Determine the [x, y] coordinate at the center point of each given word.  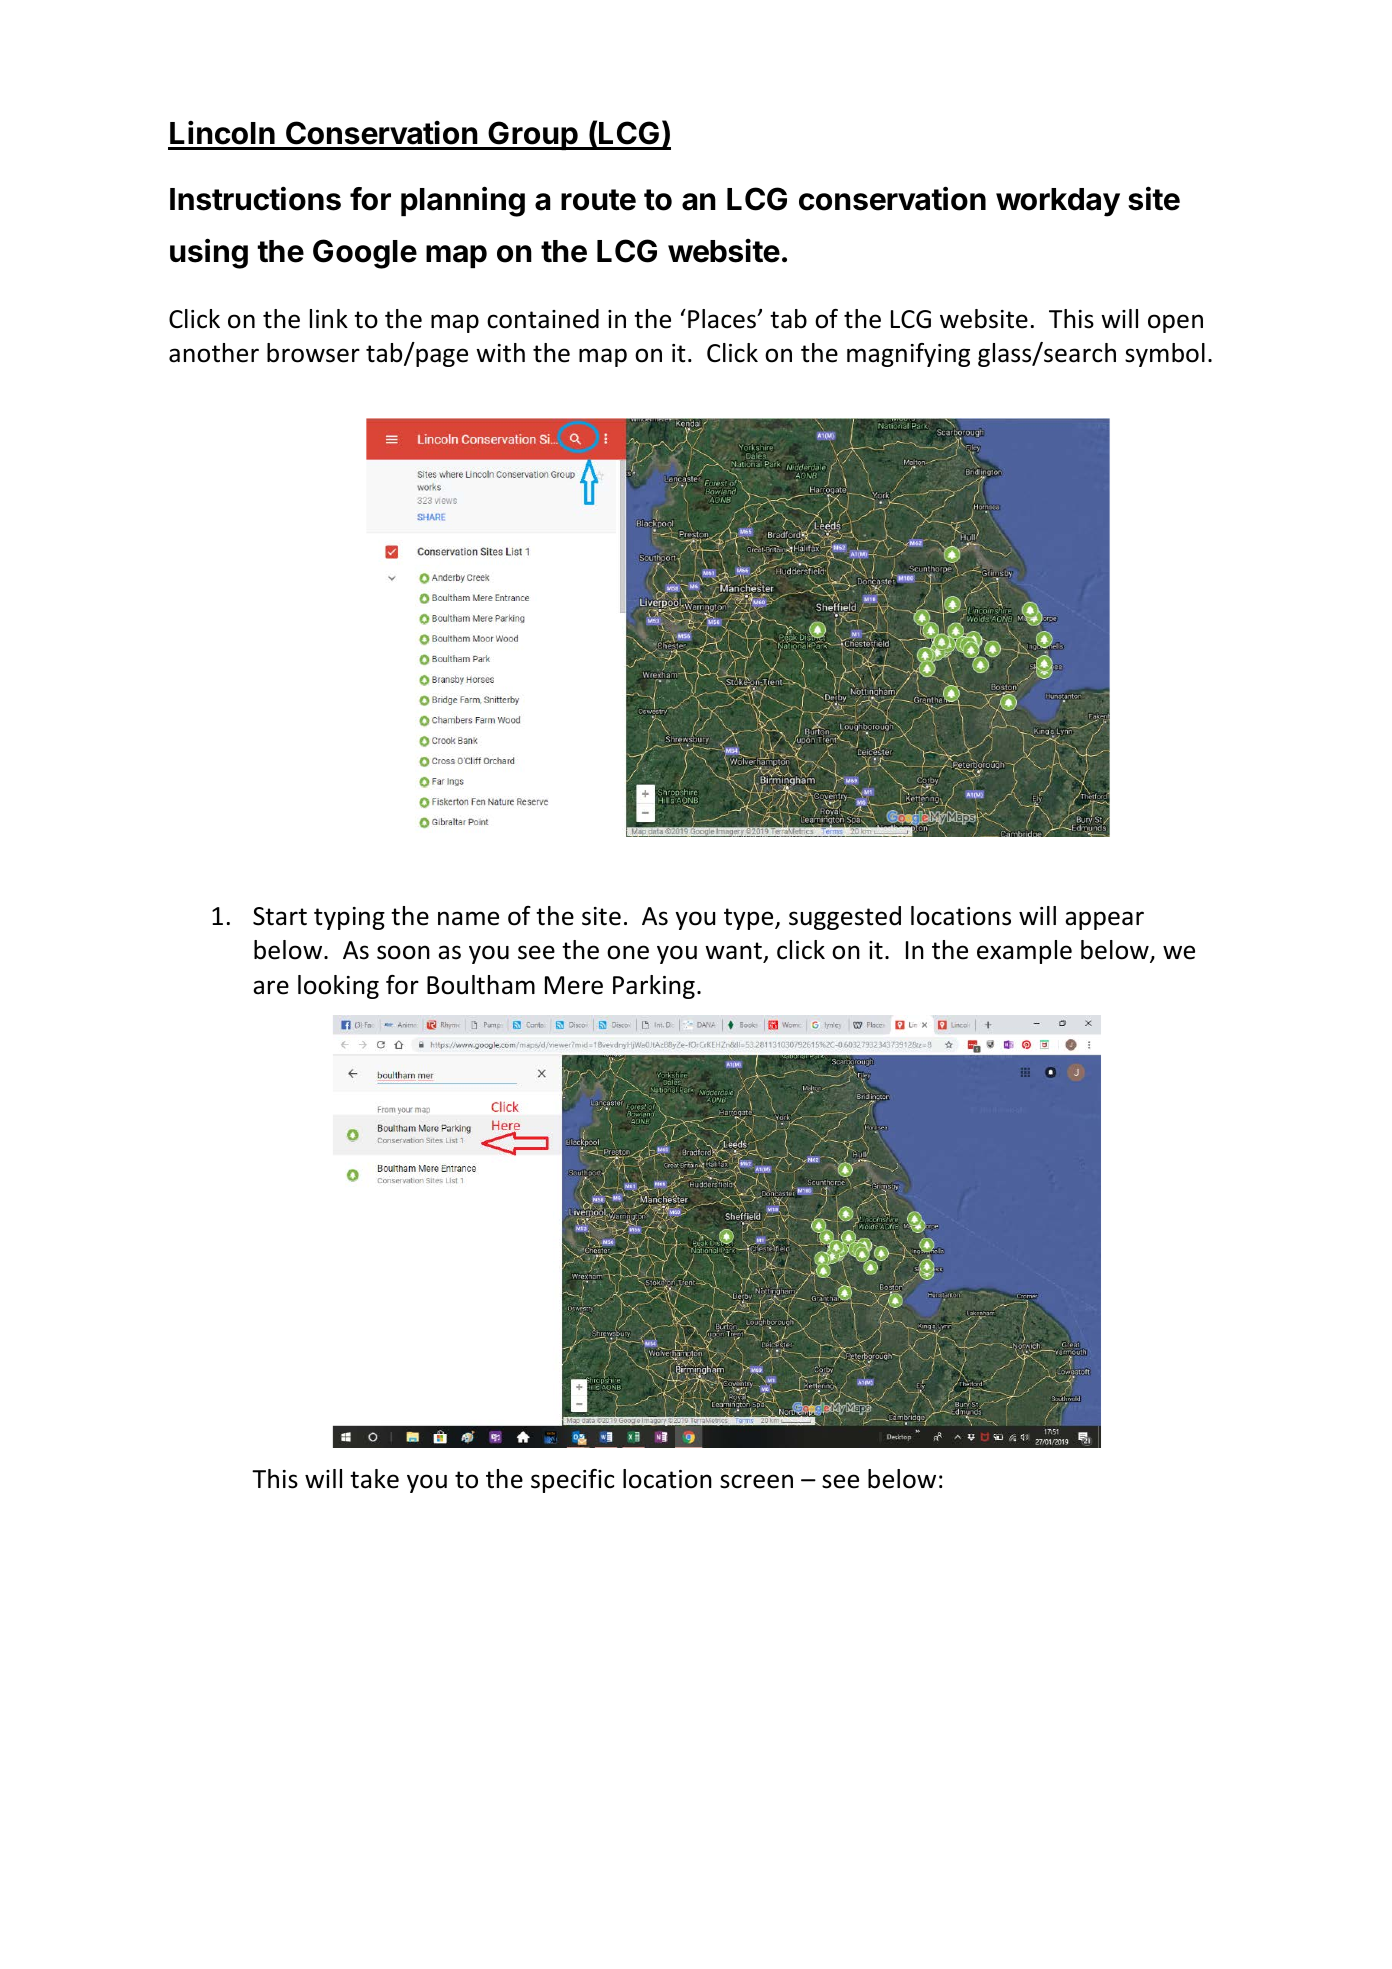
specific [572, 1481]
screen [756, 1481]
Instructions [255, 198]
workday [1058, 202]
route [598, 200]
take [374, 1479]
